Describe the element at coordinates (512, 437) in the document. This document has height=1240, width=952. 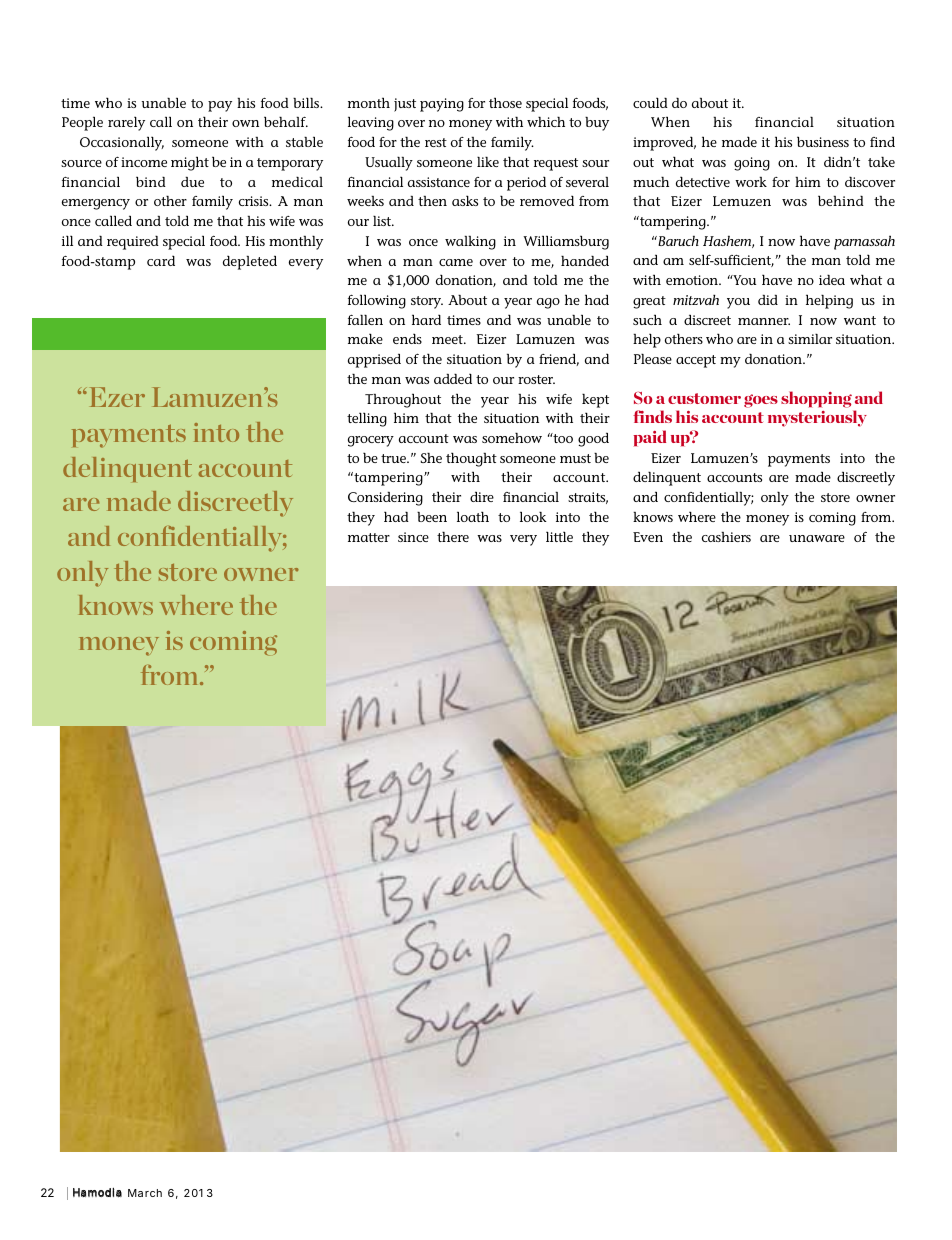
I see `somehow` at that location.
